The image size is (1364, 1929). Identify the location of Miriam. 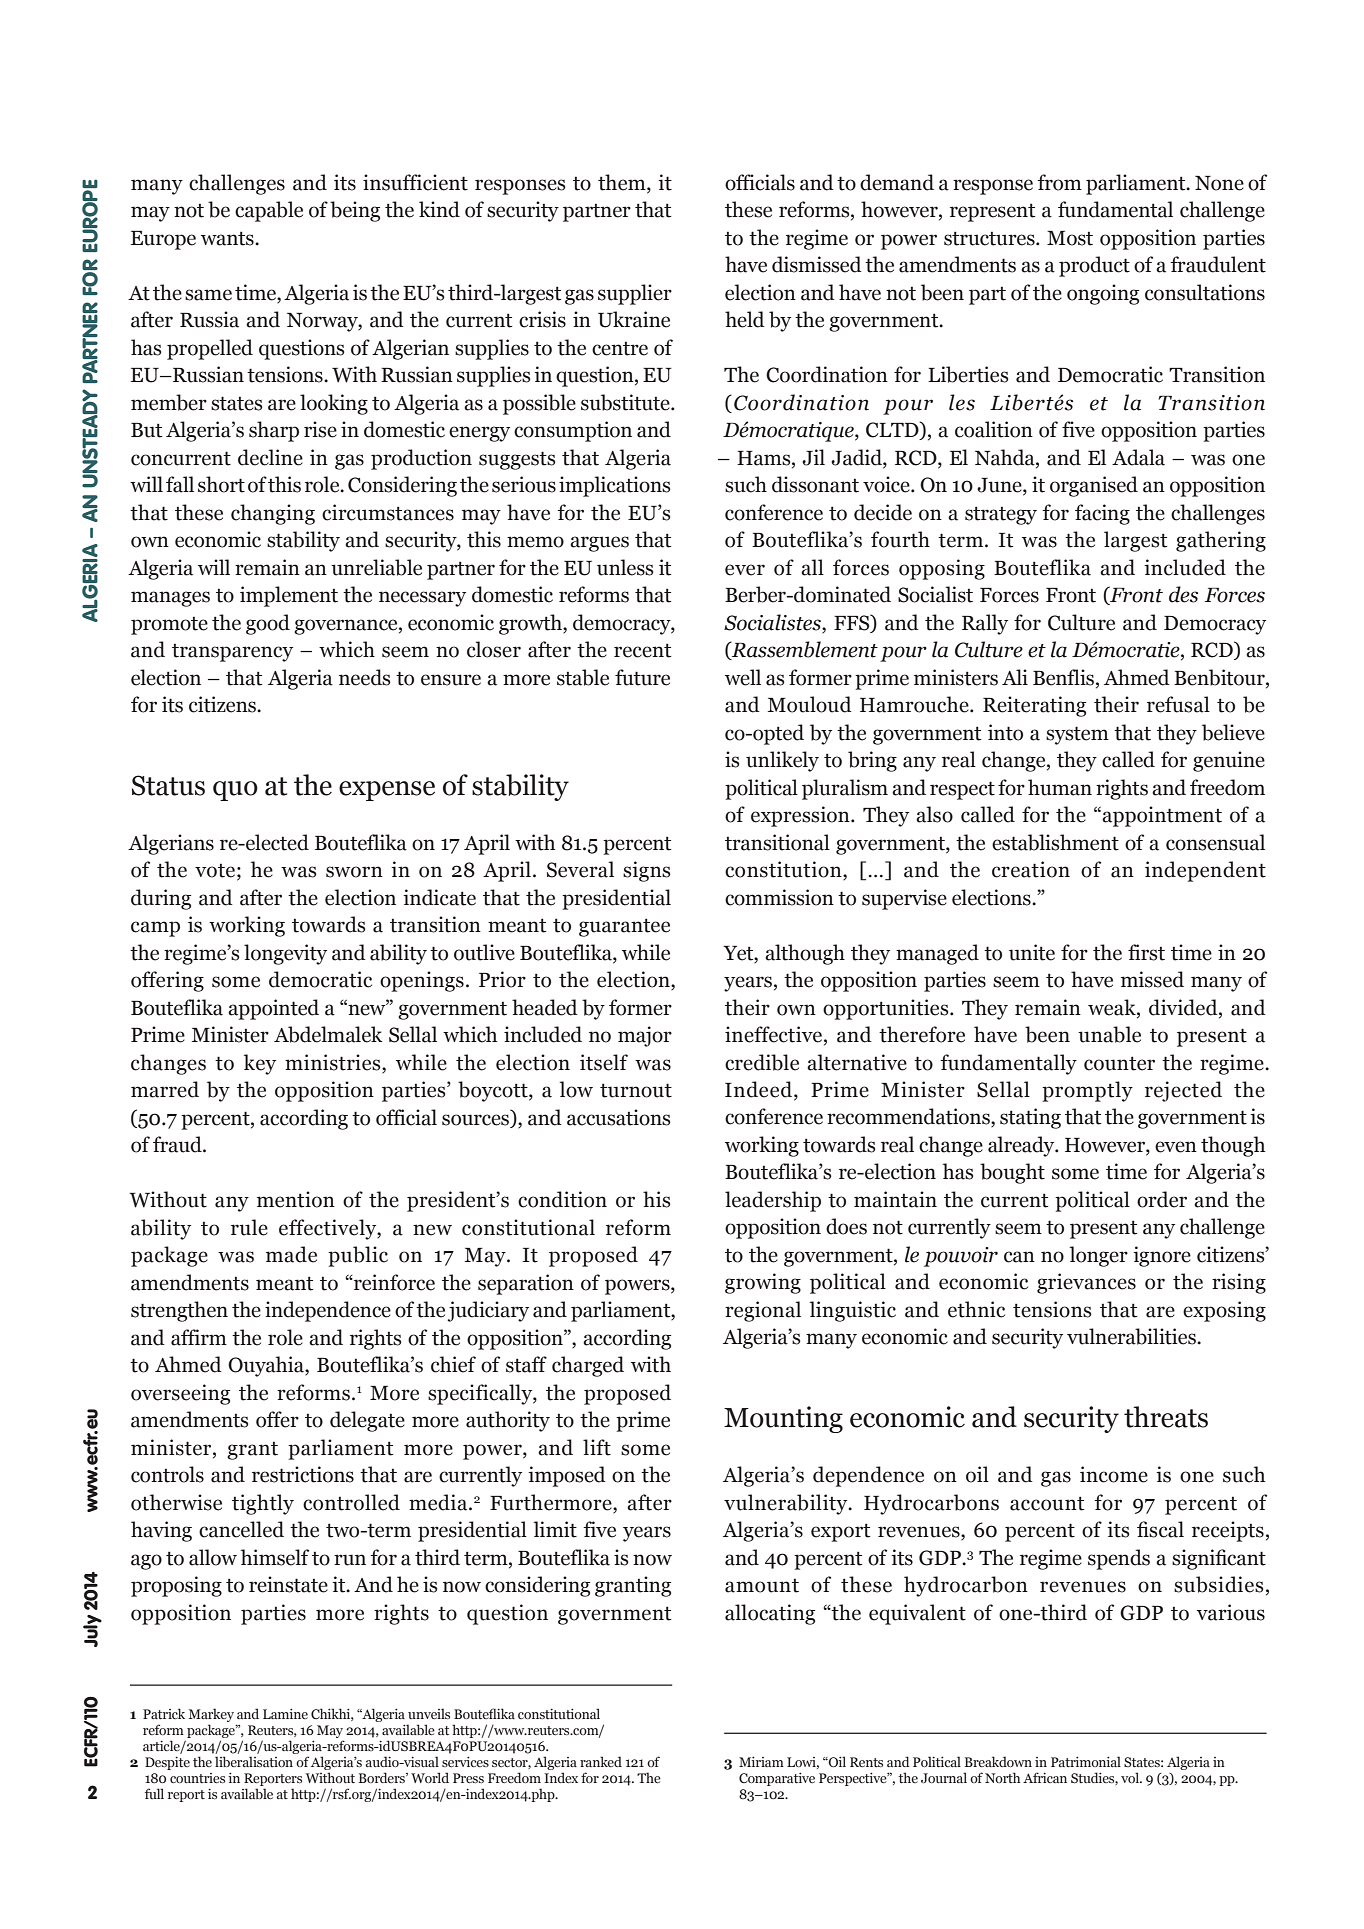
(761, 1761).
